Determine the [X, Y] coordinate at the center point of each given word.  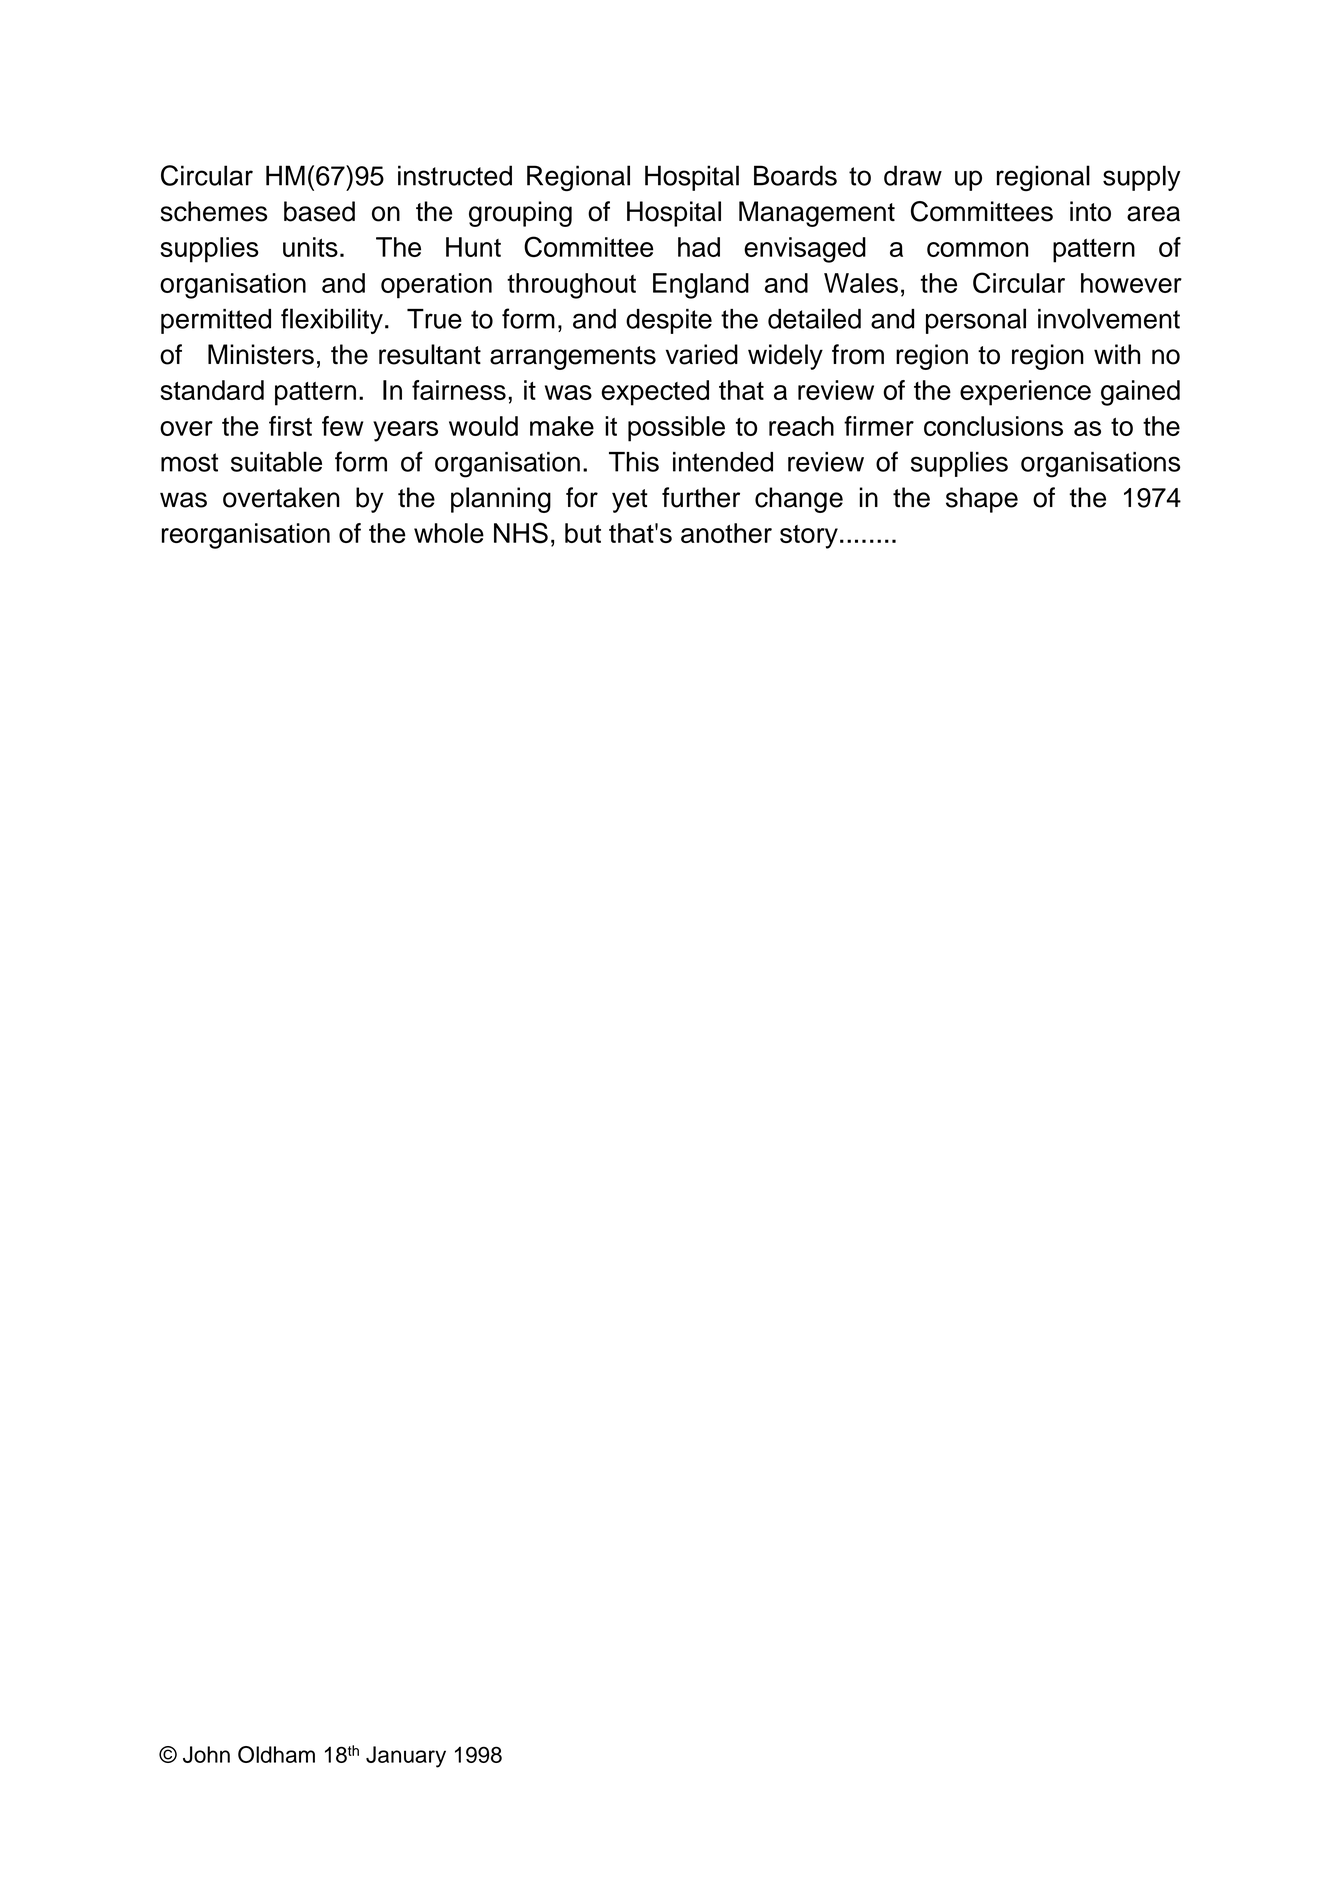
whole [449, 533]
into [1090, 211]
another [726, 533]
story [809, 537]
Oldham [276, 1754]
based [319, 211]
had [699, 247]
